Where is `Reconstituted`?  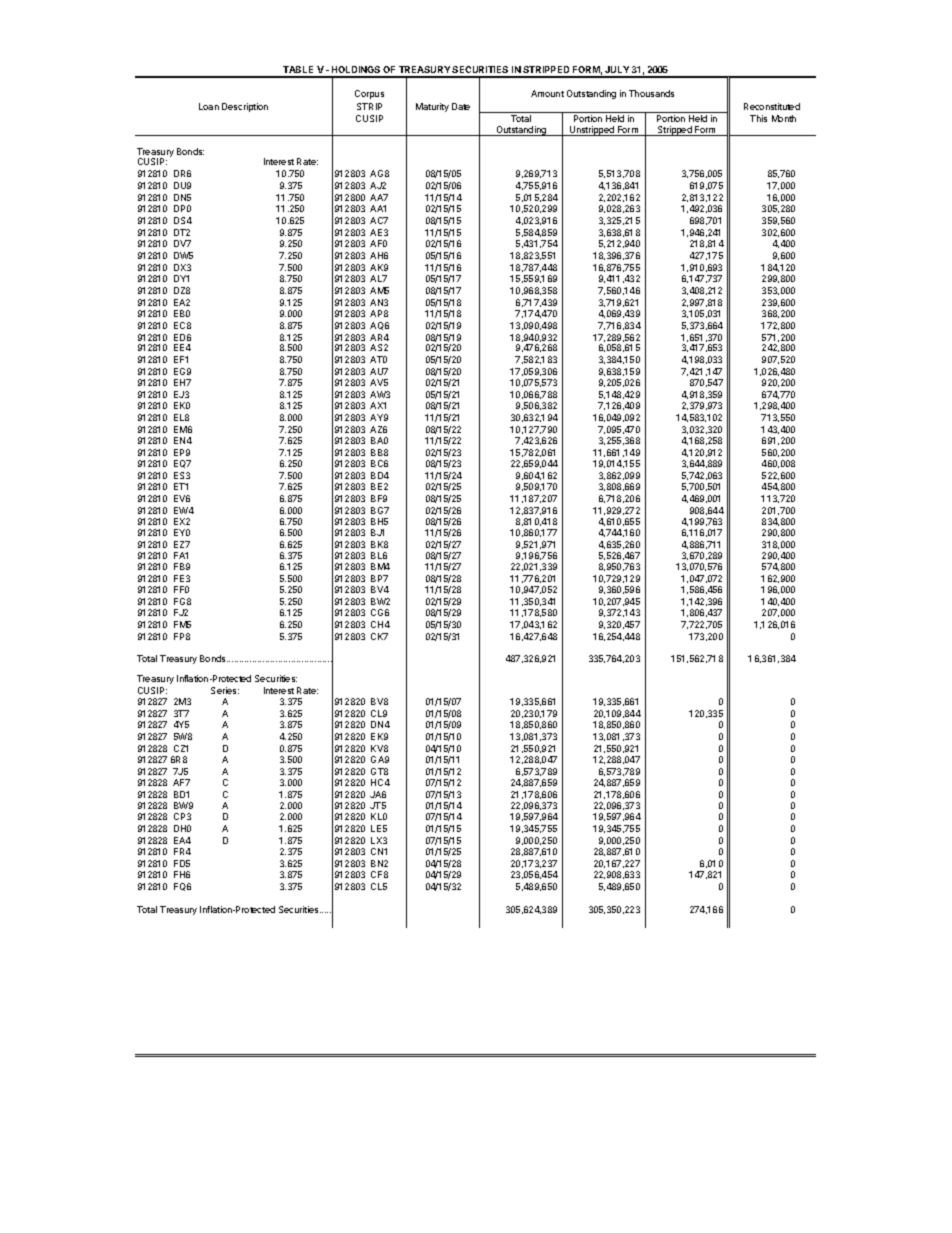 Reconstituted is located at coordinates (772, 106).
